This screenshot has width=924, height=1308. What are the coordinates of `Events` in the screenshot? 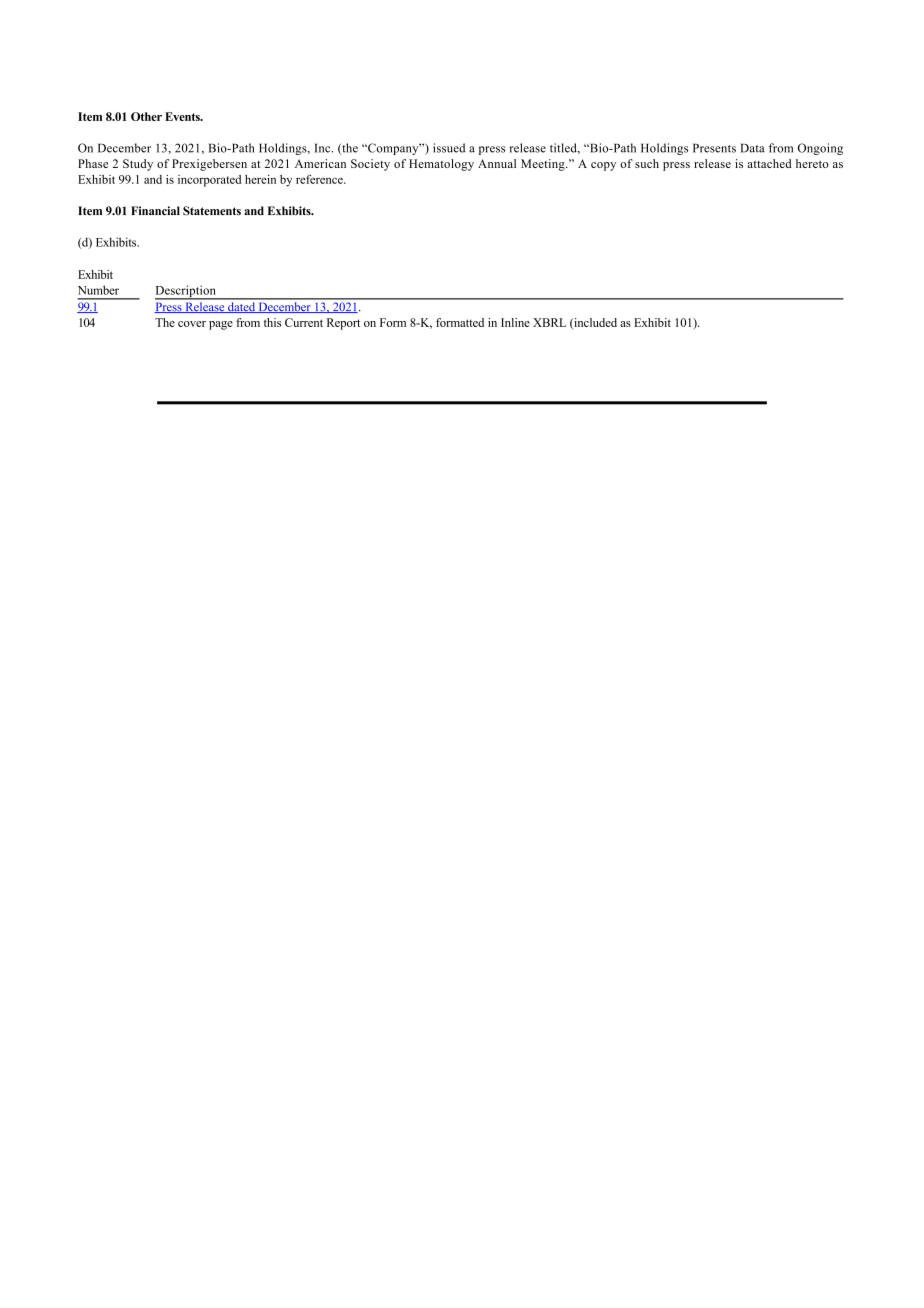 It's located at (183, 116).
